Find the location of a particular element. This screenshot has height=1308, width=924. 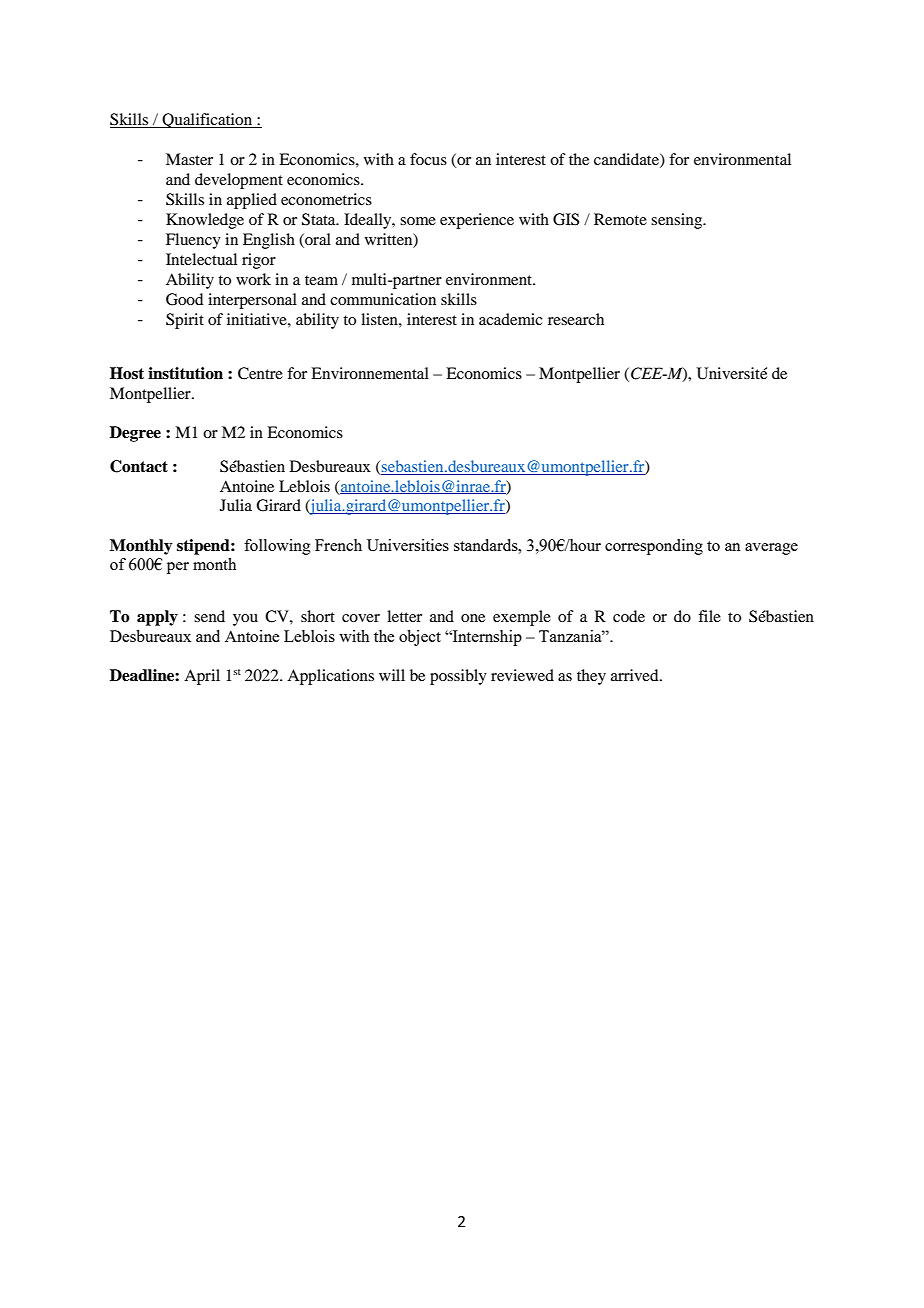

arrived is located at coordinates (636, 675).
